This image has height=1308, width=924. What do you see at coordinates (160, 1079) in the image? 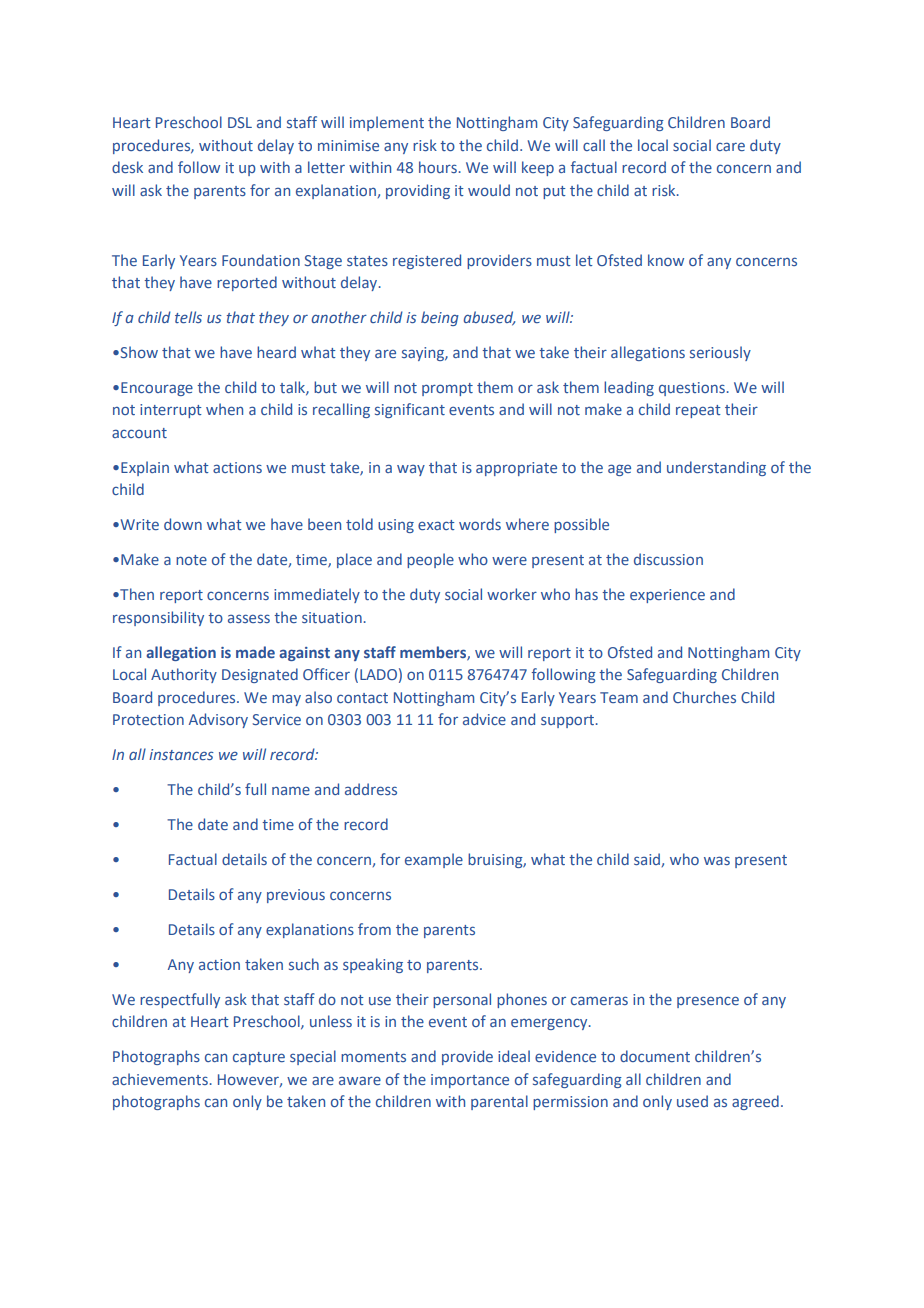
I see `achievements` at bounding box center [160, 1079].
